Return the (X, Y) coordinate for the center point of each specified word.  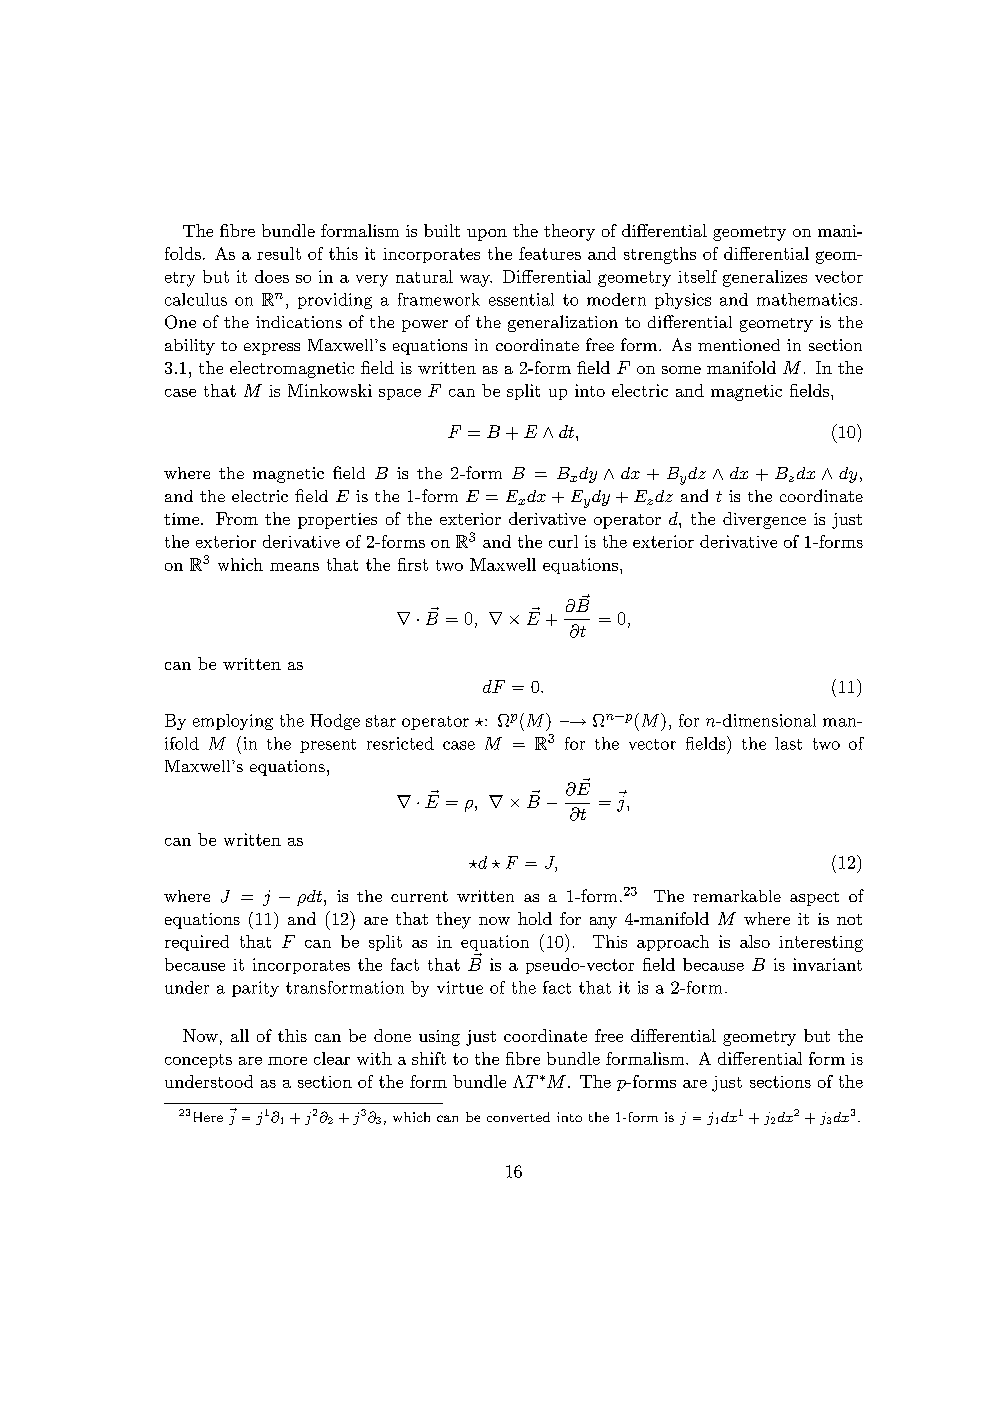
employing (233, 722)
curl (563, 541)
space (400, 394)
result (279, 253)
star (381, 721)
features (550, 253)
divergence (764, 520)
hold (535, 918)
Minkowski (330, 390)
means (294, 567)
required (197, 943)
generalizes (765, 278)
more (287, 1061)
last (788, 743)
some (681, 370)
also (755, 941)
